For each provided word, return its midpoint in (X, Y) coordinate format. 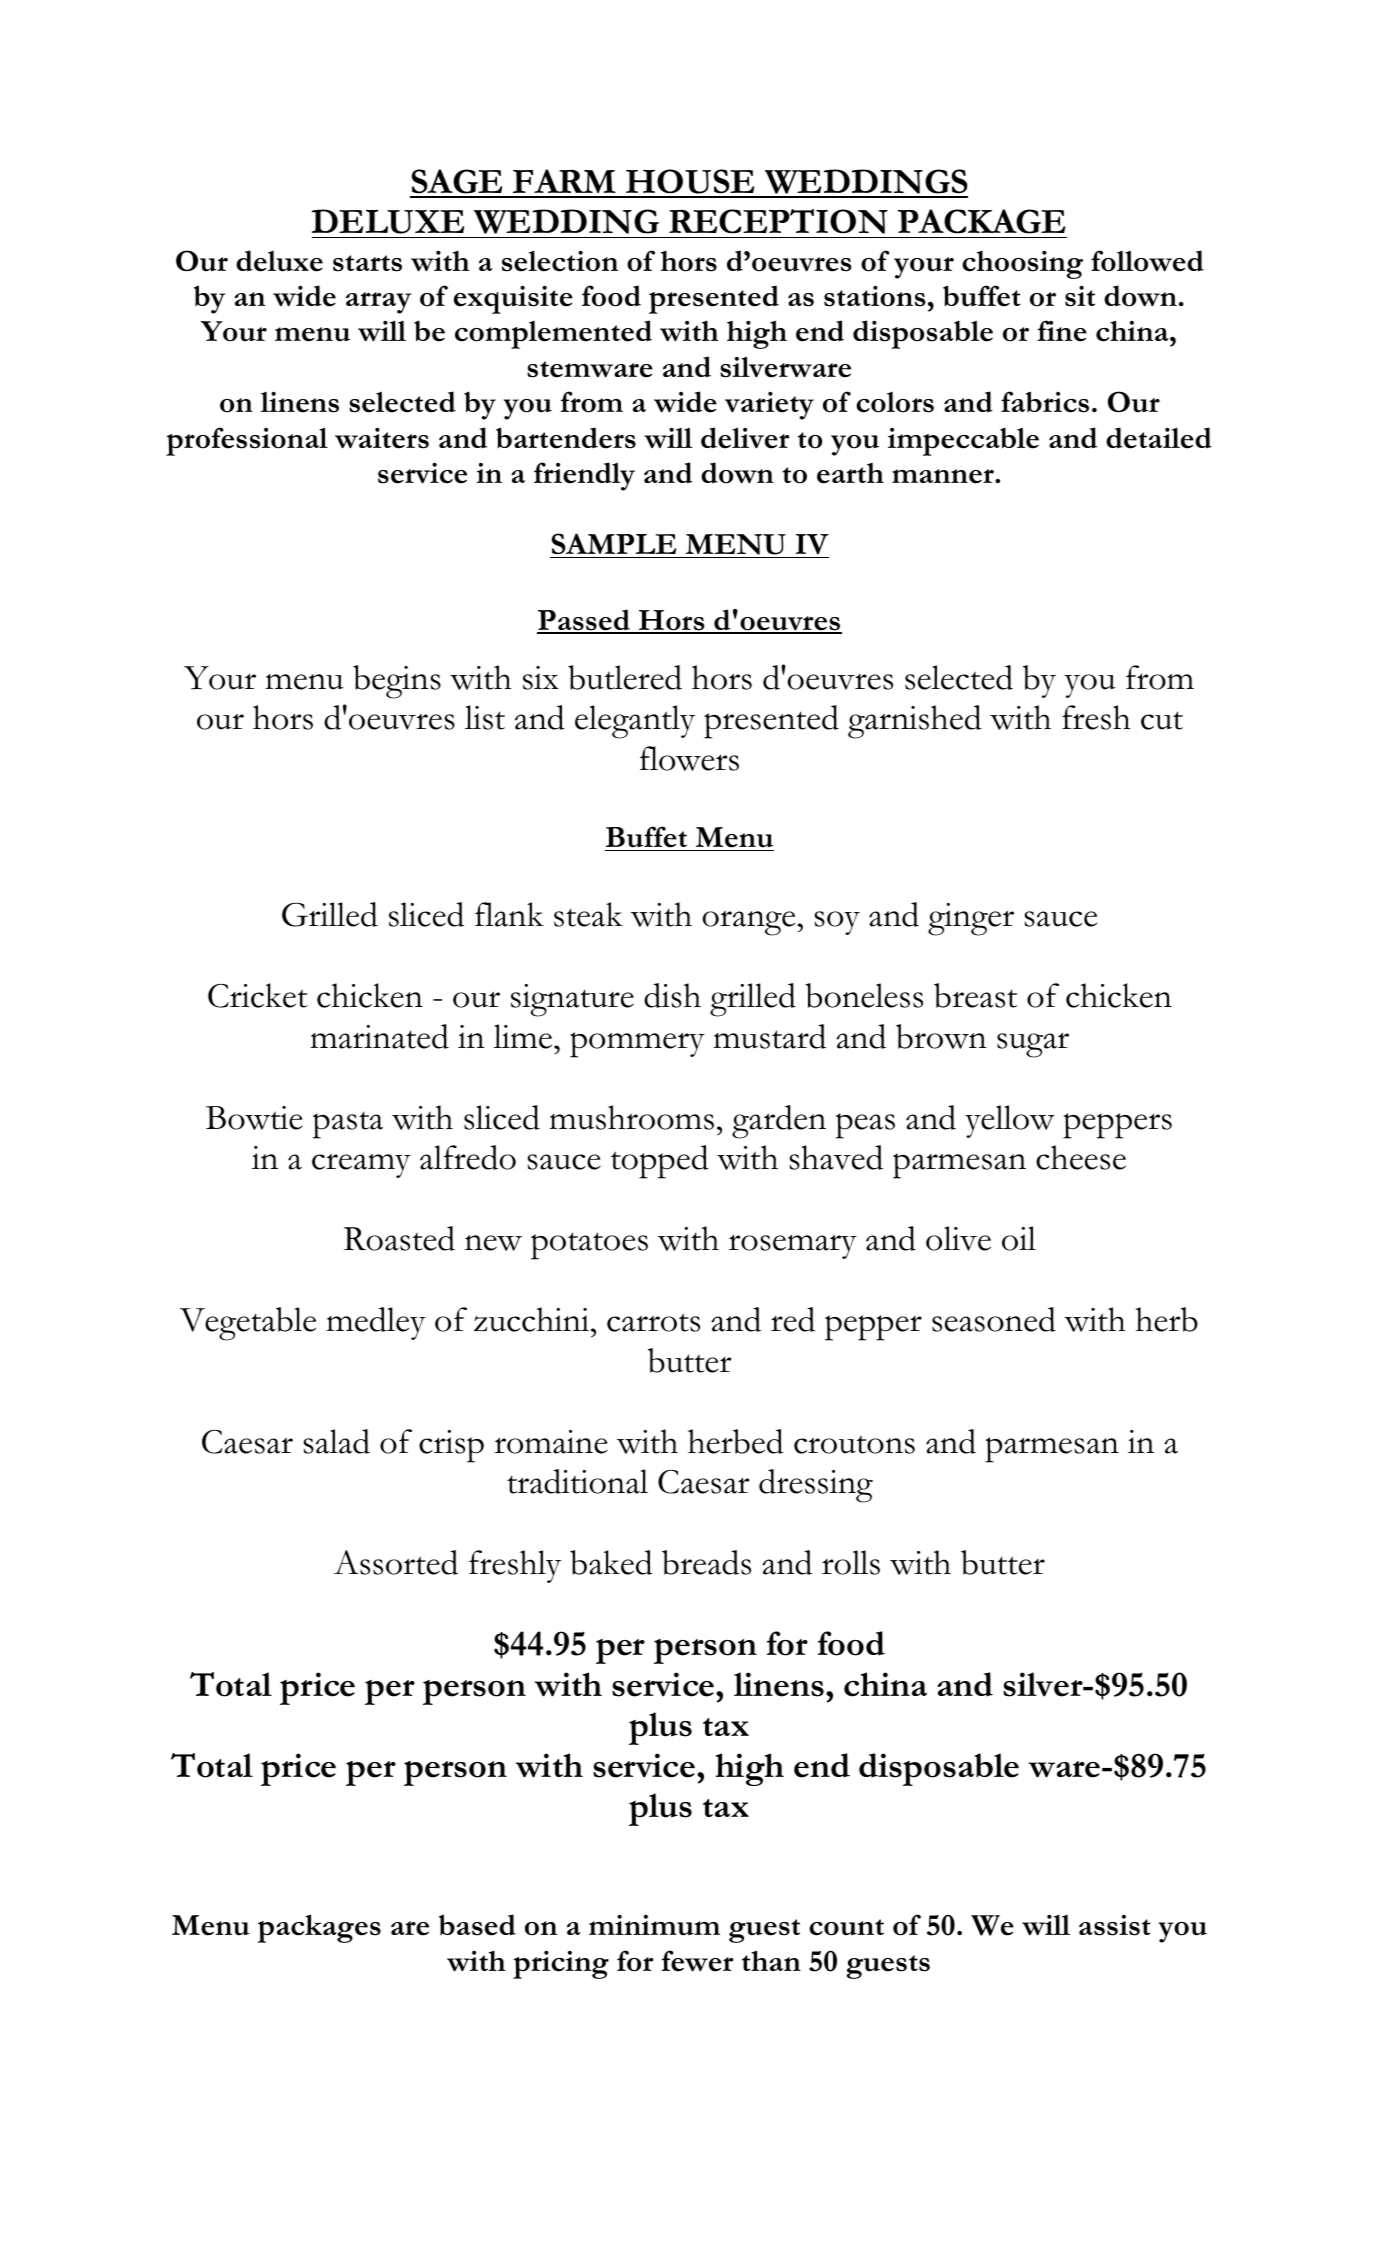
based (477, 1925)
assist (1115, 1925)
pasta (348, 1125)
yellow (1010, 1121)
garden (779, 1122)
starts (367, 263)
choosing (1022, 265)
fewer (698, 1961)
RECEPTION (778, 221)
